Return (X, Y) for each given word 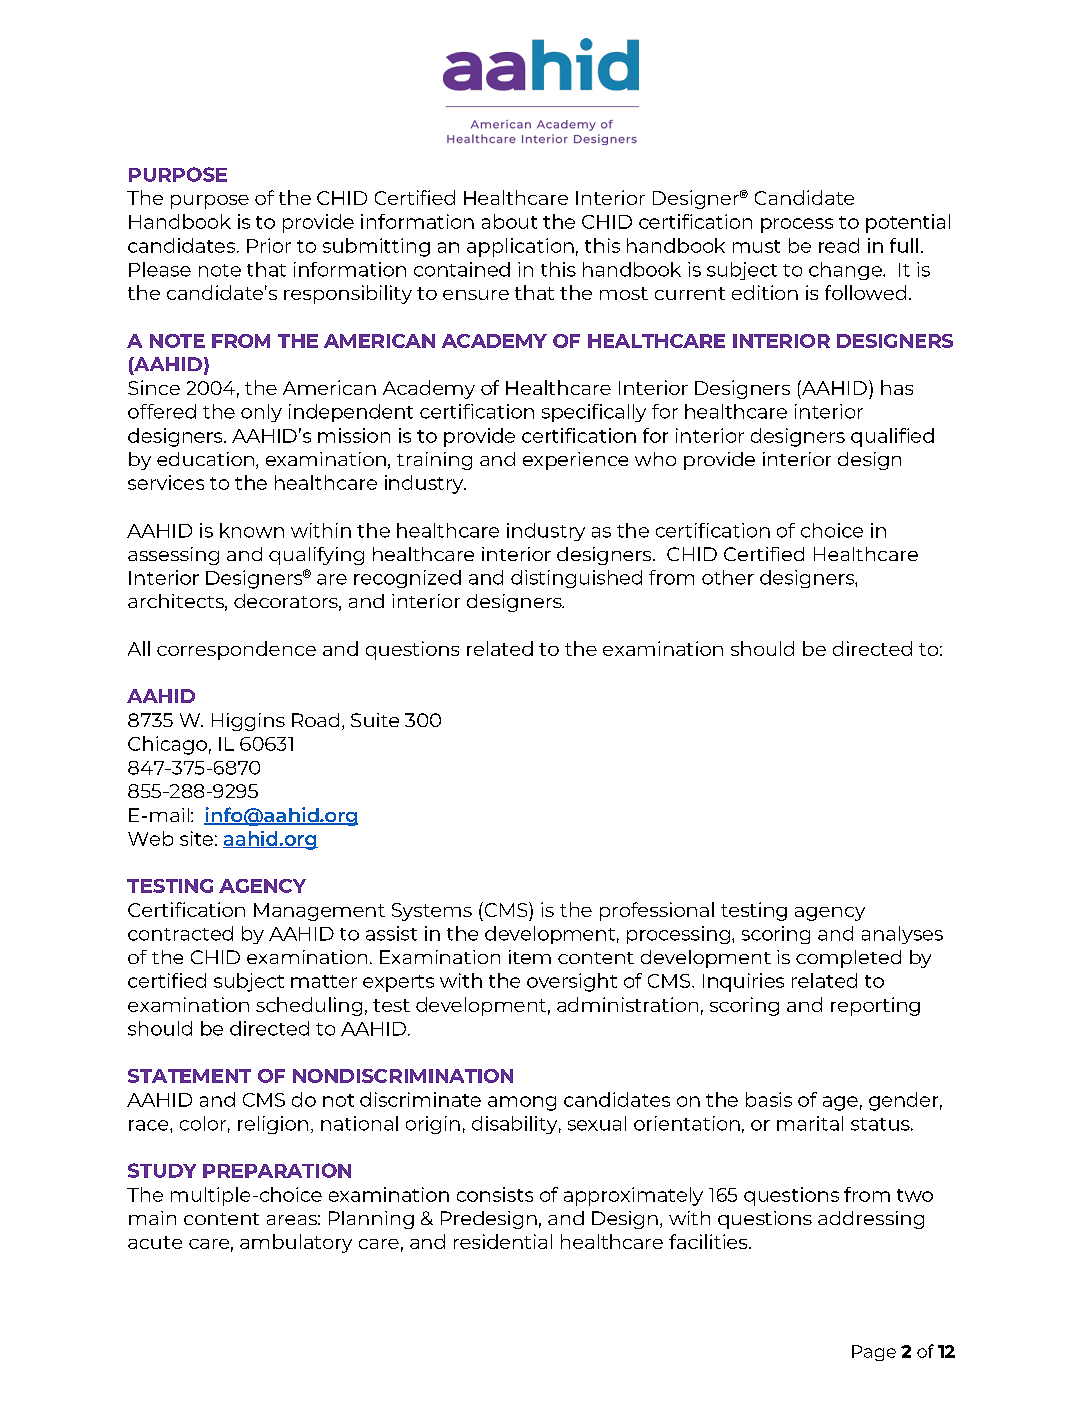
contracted (180, 933)
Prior (269, 245)
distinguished (576, 579)
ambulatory (296, 1243)
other (728, 577)
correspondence (236, 650)
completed (848, 959)
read (839, 245)
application (520, 247)
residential (503, 1241)
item (530, 957)
